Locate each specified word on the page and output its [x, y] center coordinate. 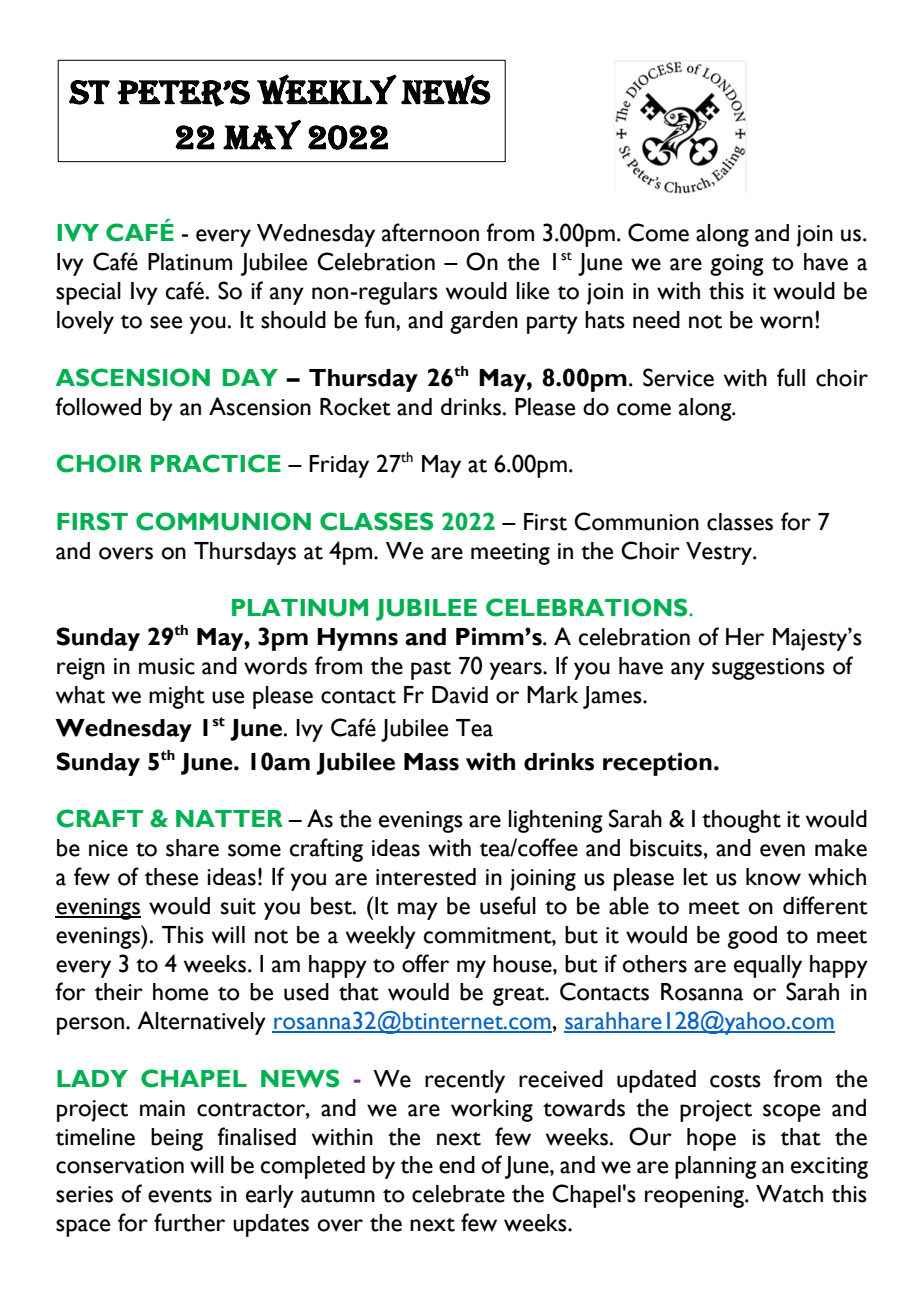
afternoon [430, 232]
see [166, 322]
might [177, 697]
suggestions [768, 669]
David [460, 695]
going [737, 265]
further [189, 1222]
